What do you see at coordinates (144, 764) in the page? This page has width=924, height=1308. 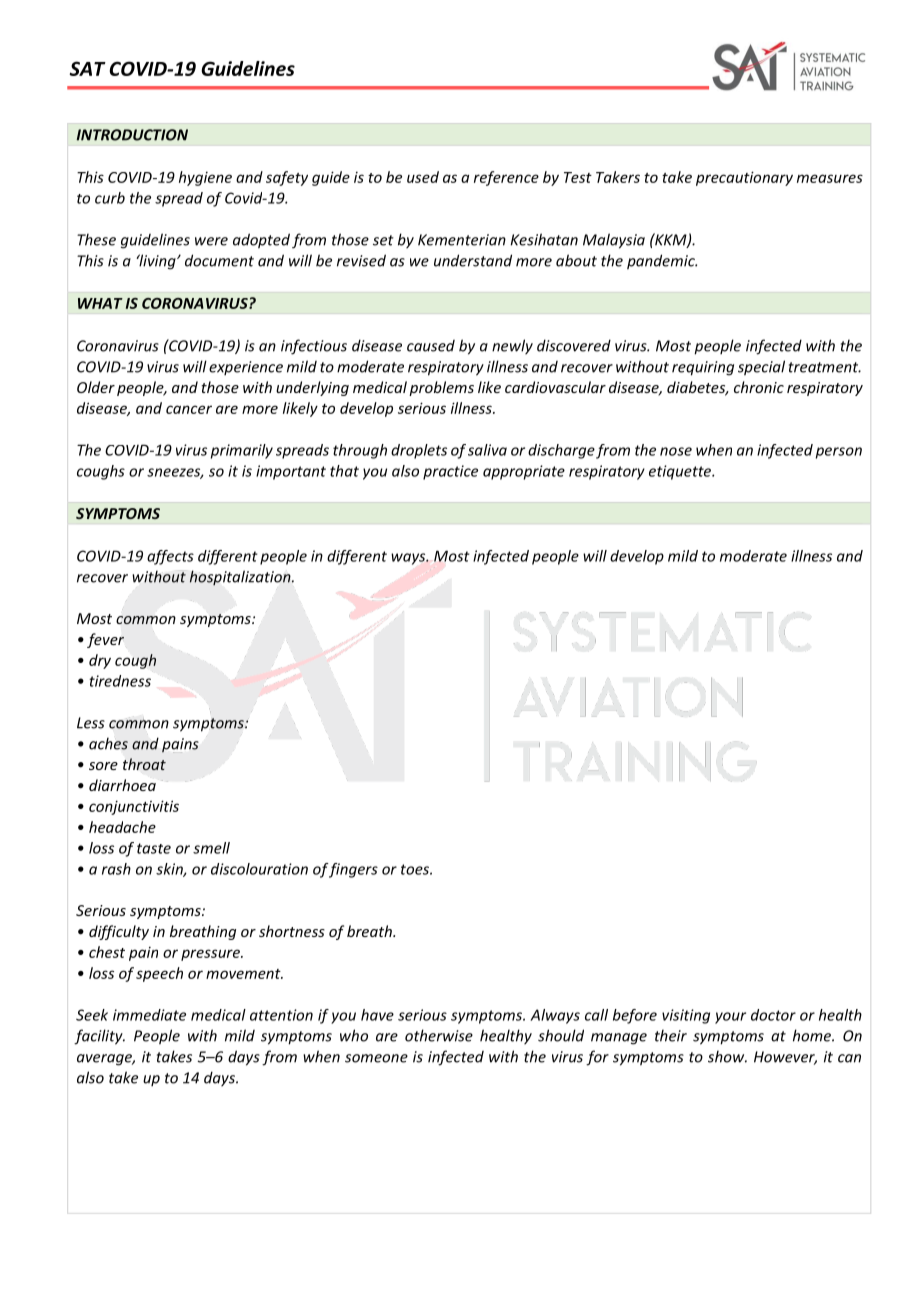 I see `throat` at bounding box center [144, 764].
